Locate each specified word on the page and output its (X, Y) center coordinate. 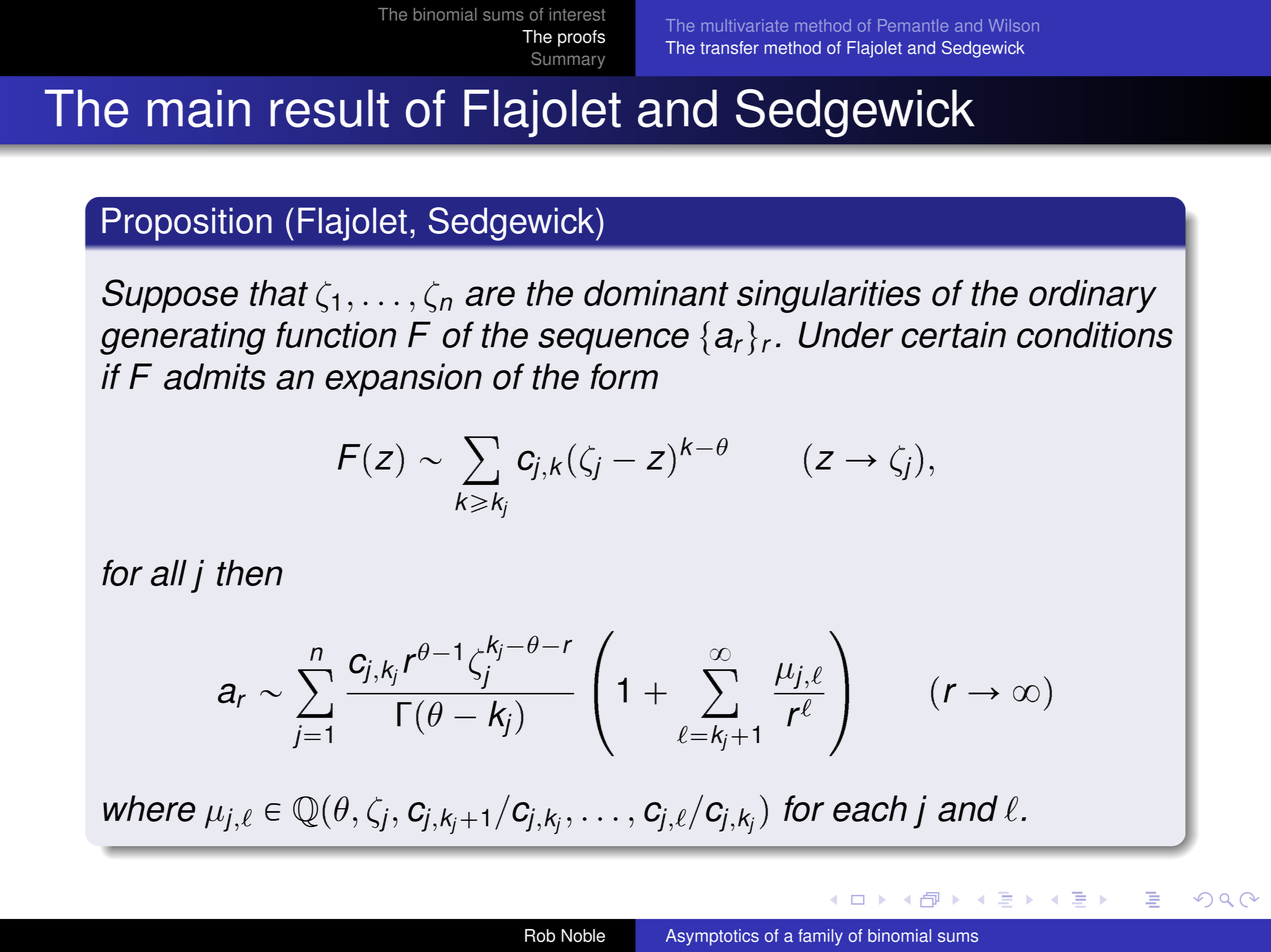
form (624, 376)
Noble (583, 935)
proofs (581, 38)
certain (953, 334)
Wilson (1014, 25)
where (149, 808)
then (250, 573)
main (199, 108)
